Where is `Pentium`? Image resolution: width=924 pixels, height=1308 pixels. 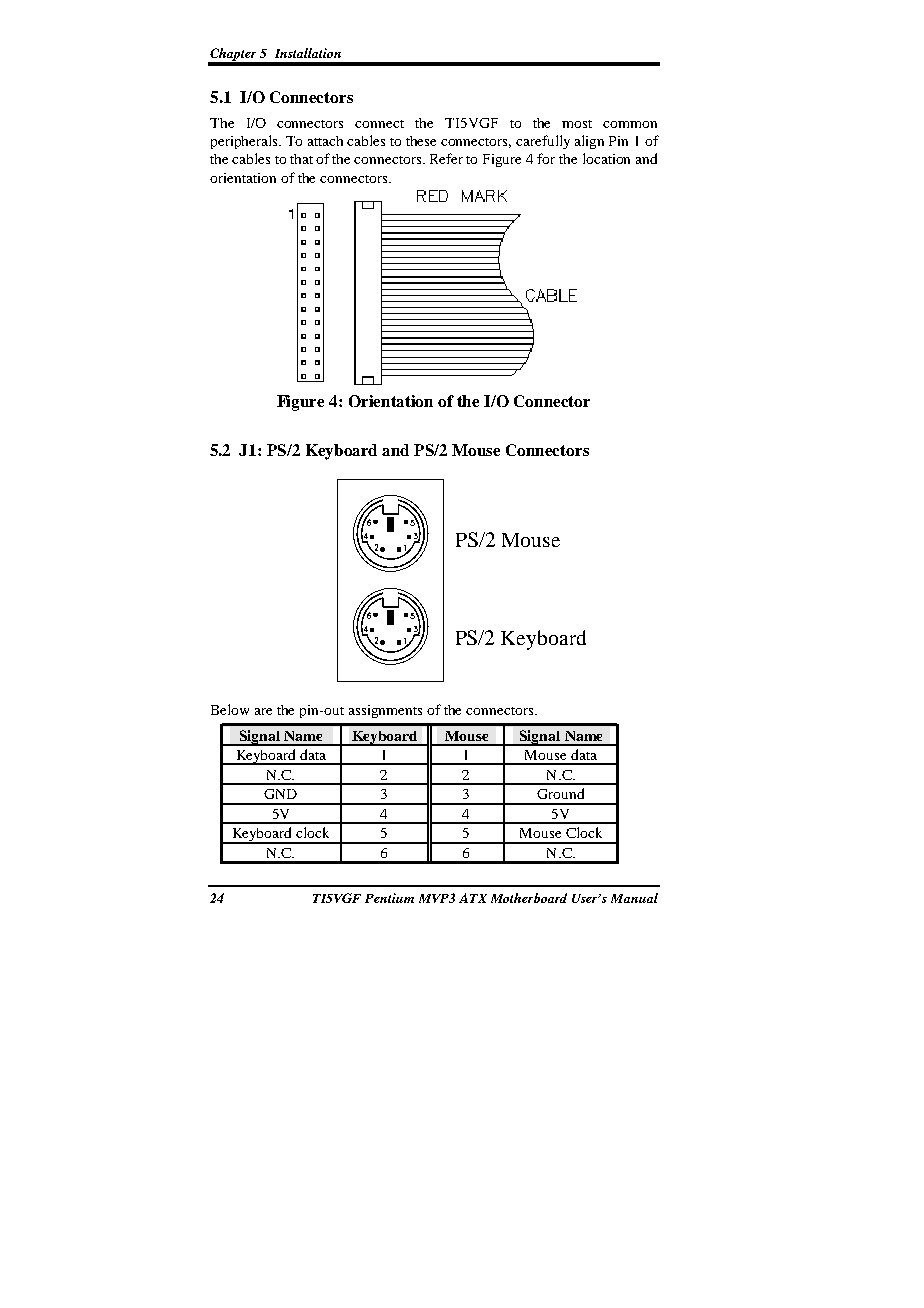 Pentium is located at coordinates (389, 898).
